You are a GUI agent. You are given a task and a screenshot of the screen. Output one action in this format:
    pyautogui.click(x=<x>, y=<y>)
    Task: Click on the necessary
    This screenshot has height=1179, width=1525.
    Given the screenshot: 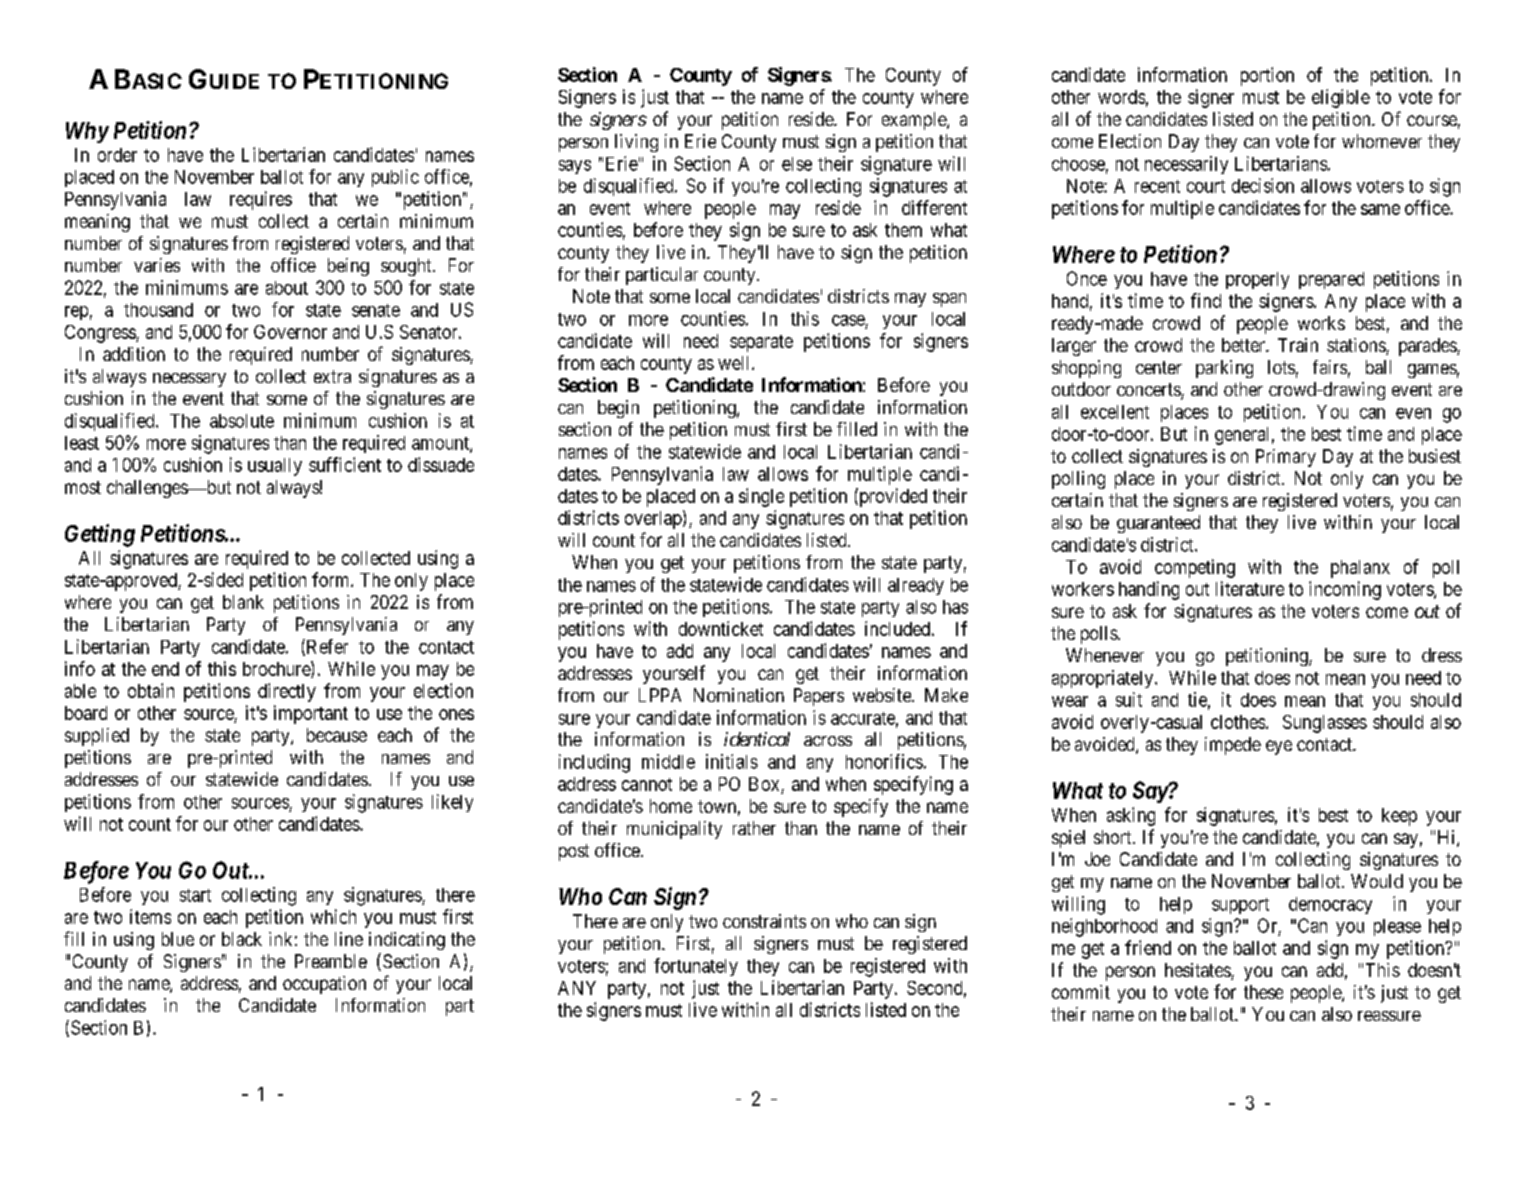 What is the action you would take?
    pyautogui.click(x=189, y=380)
